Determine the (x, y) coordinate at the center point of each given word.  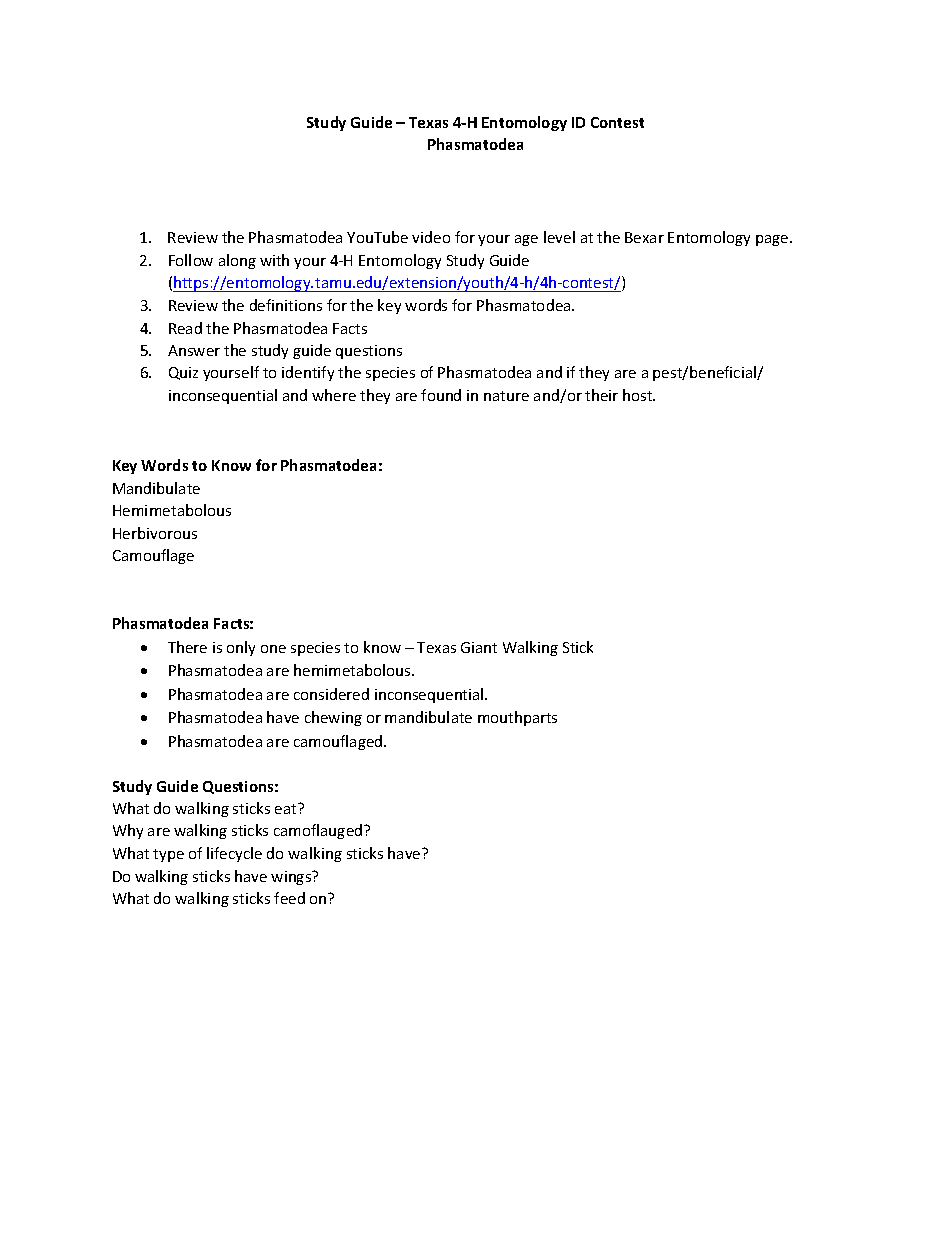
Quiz (183, 373)
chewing (333, 718)
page (773, 240)
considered (331, 694)
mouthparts (517, 718)
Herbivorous (155, 533)
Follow (191, 260)
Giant (479, 647)
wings (292, 878)
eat (287, 808)
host (639, 395)
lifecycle (234, 854)
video (431, 237)
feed (289, 898)
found (441, 395)
